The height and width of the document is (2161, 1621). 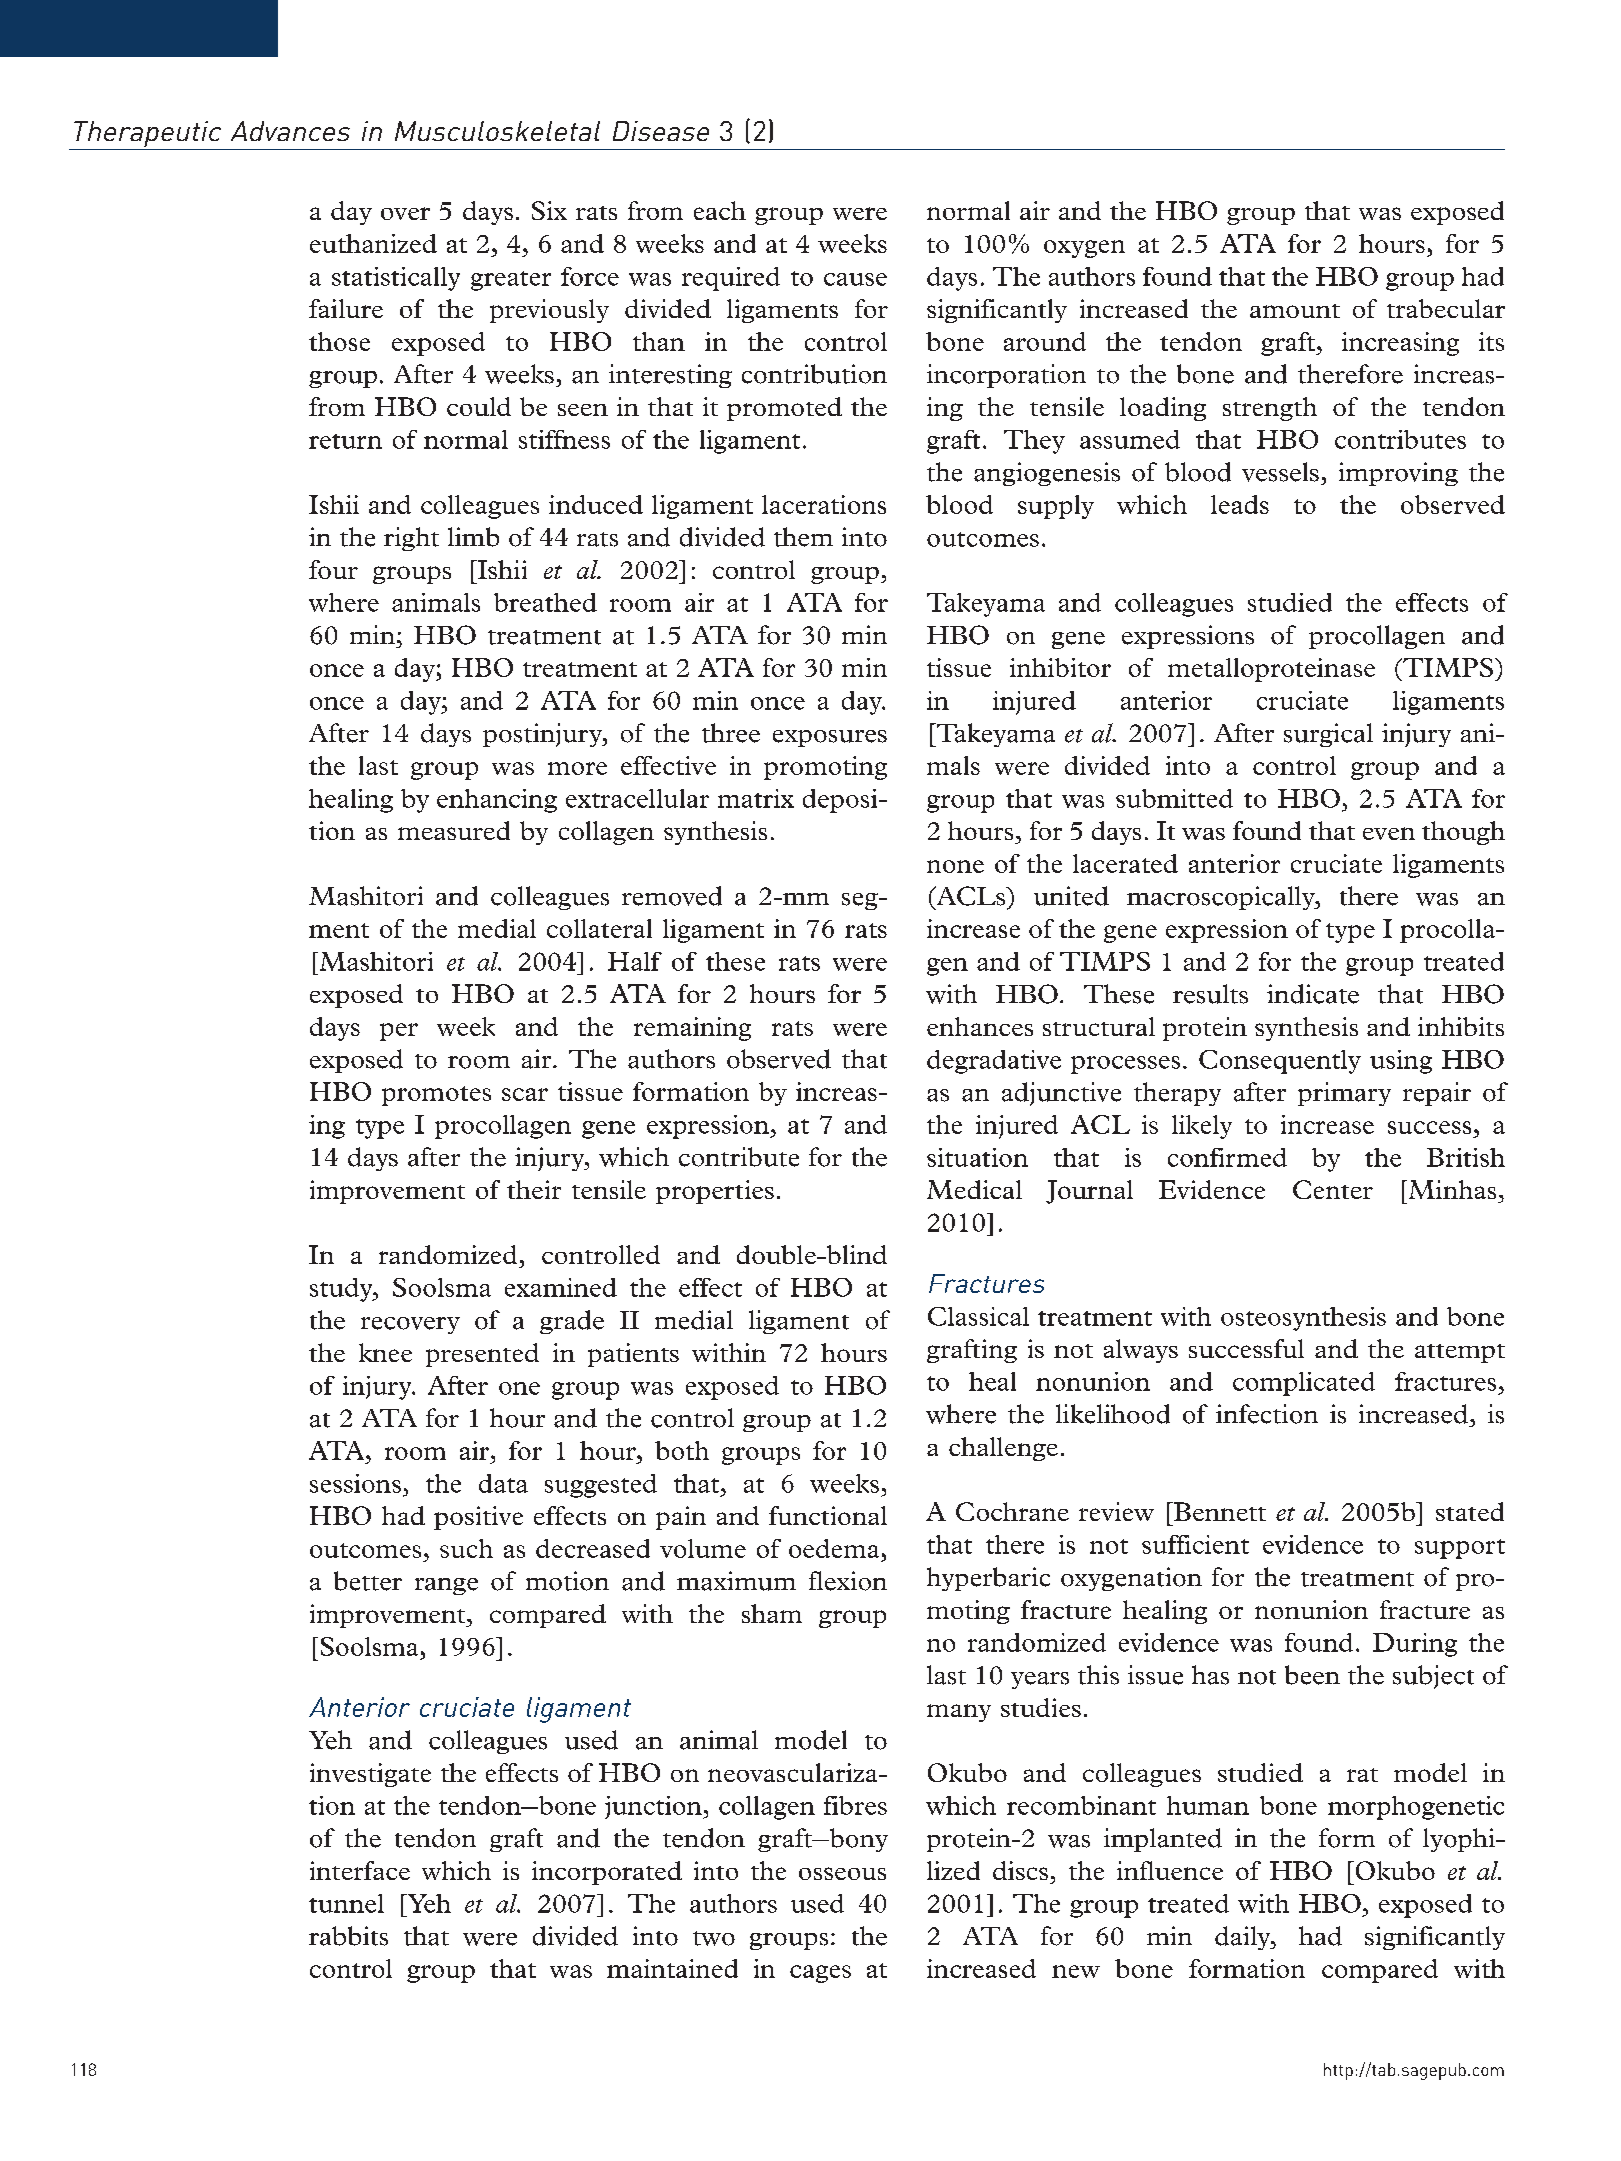 I want to click on flexion, so click(x=848, y=1581).
